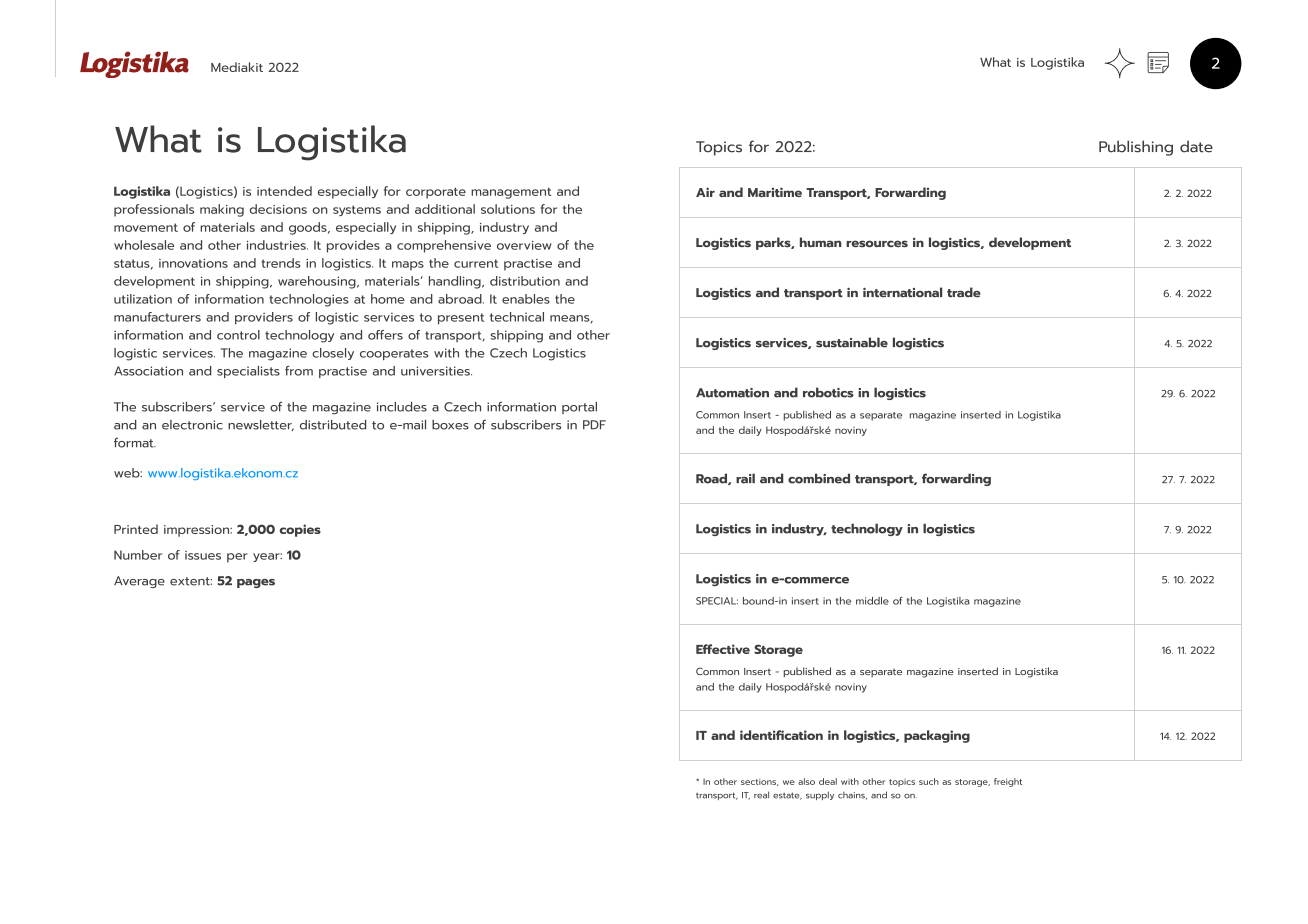 This screenshot has height=924, width=1308. Describe the element at coordinates (1136, 148) in the screenshot. I see `Publishing` at that location.
